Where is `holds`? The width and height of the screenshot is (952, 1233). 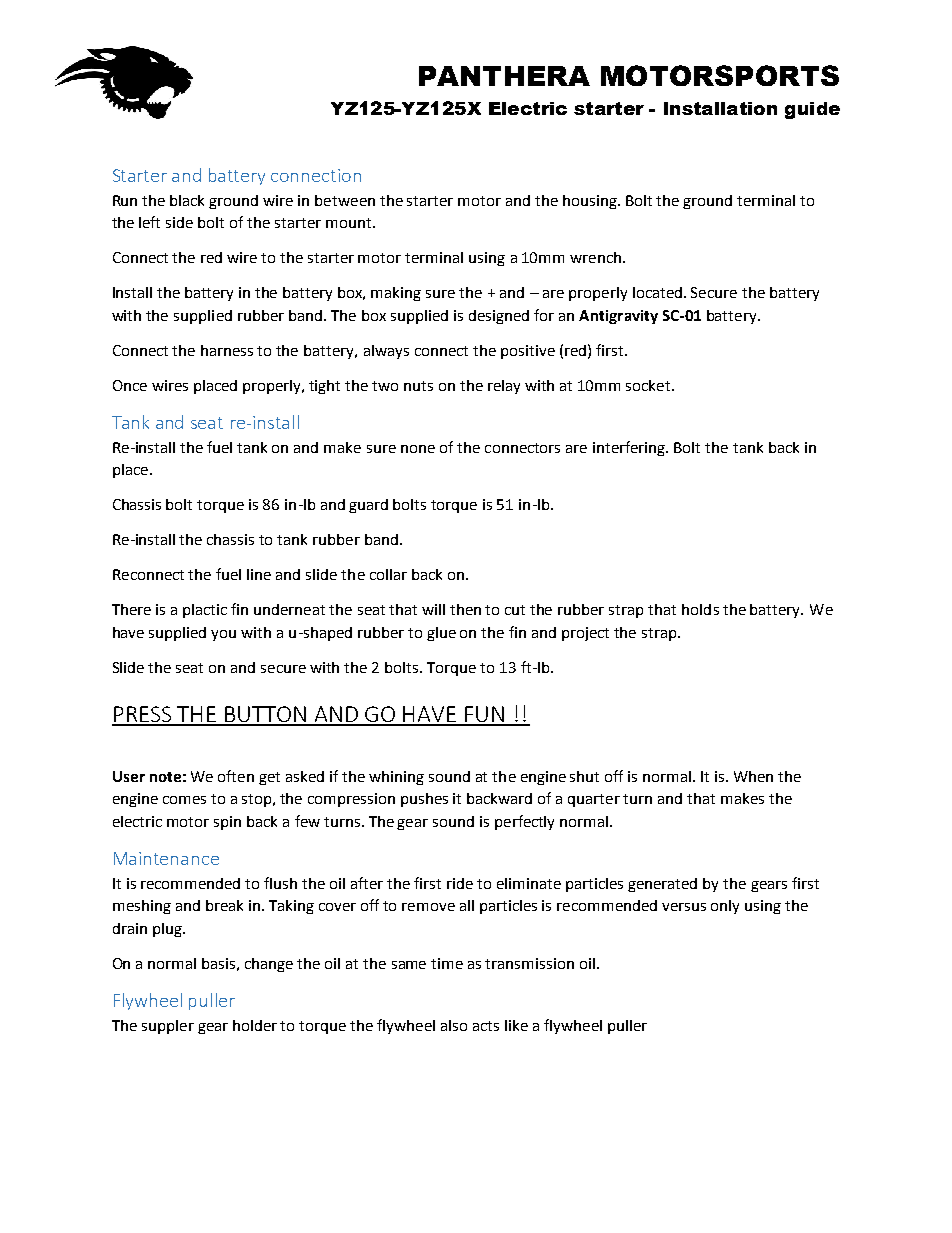
holds is located at coordinates (700, 609).
